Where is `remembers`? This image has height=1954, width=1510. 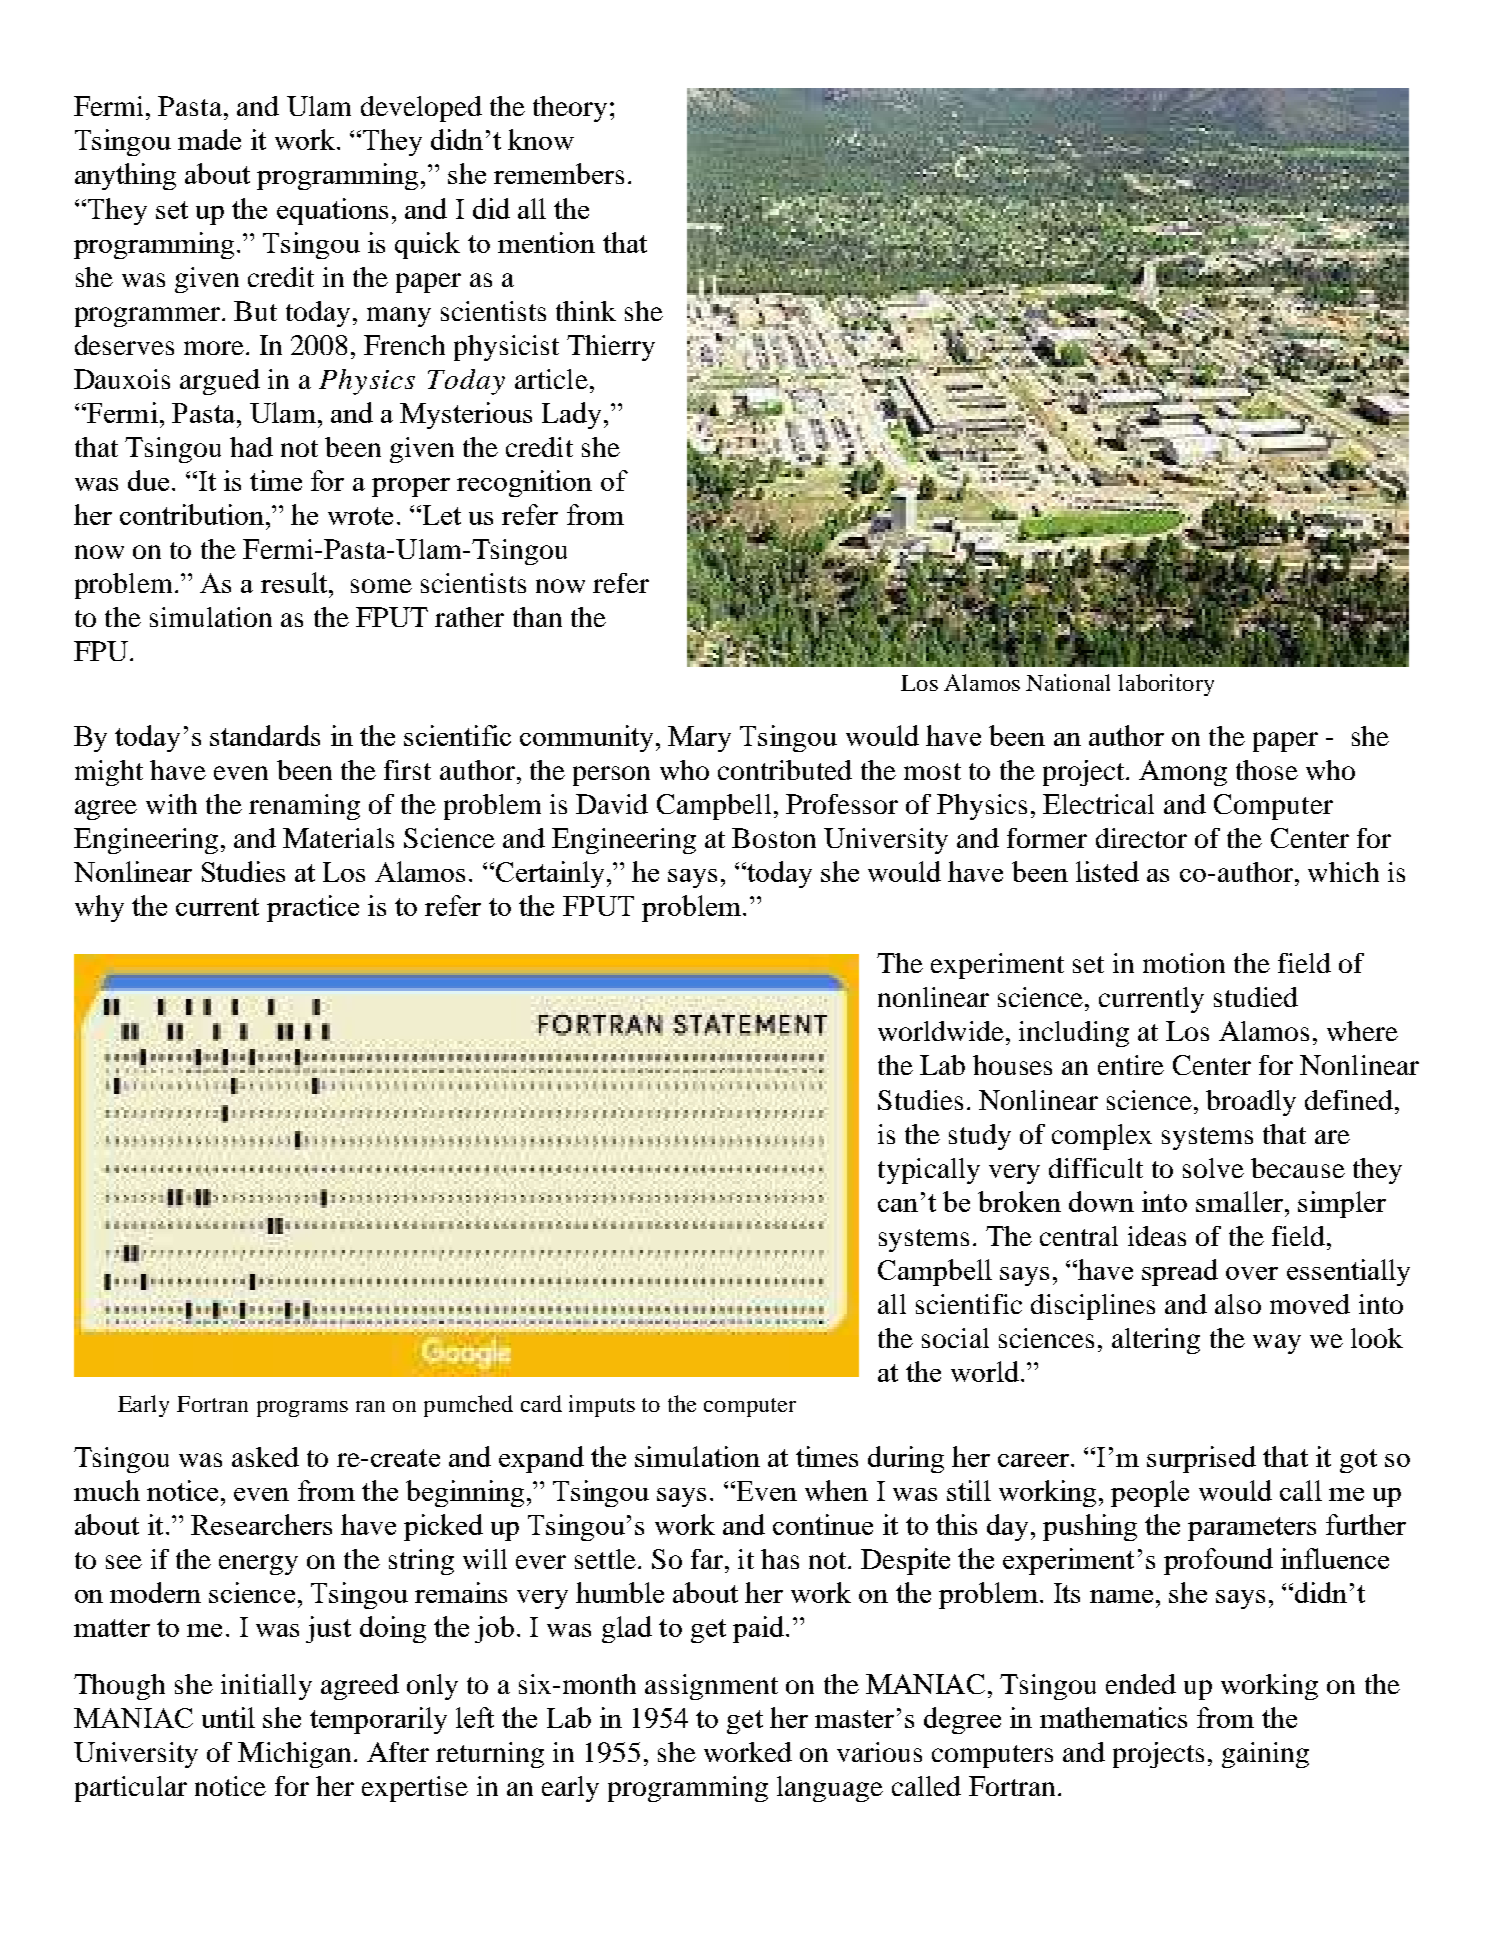 remembers is located at coordinates (559, 173).
